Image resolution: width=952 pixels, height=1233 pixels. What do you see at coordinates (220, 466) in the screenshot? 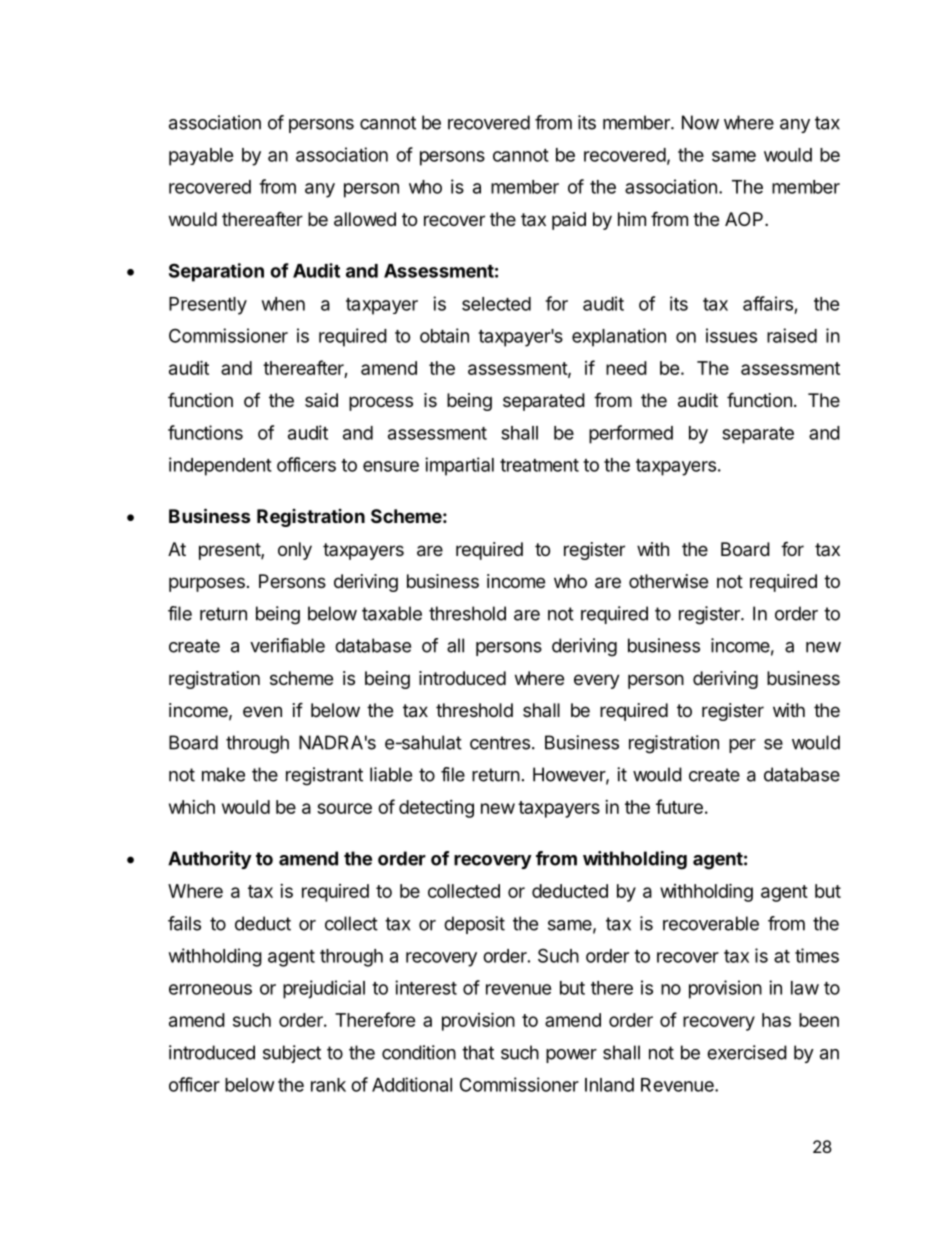
I see `independent` at bounding box center [220, 466].
